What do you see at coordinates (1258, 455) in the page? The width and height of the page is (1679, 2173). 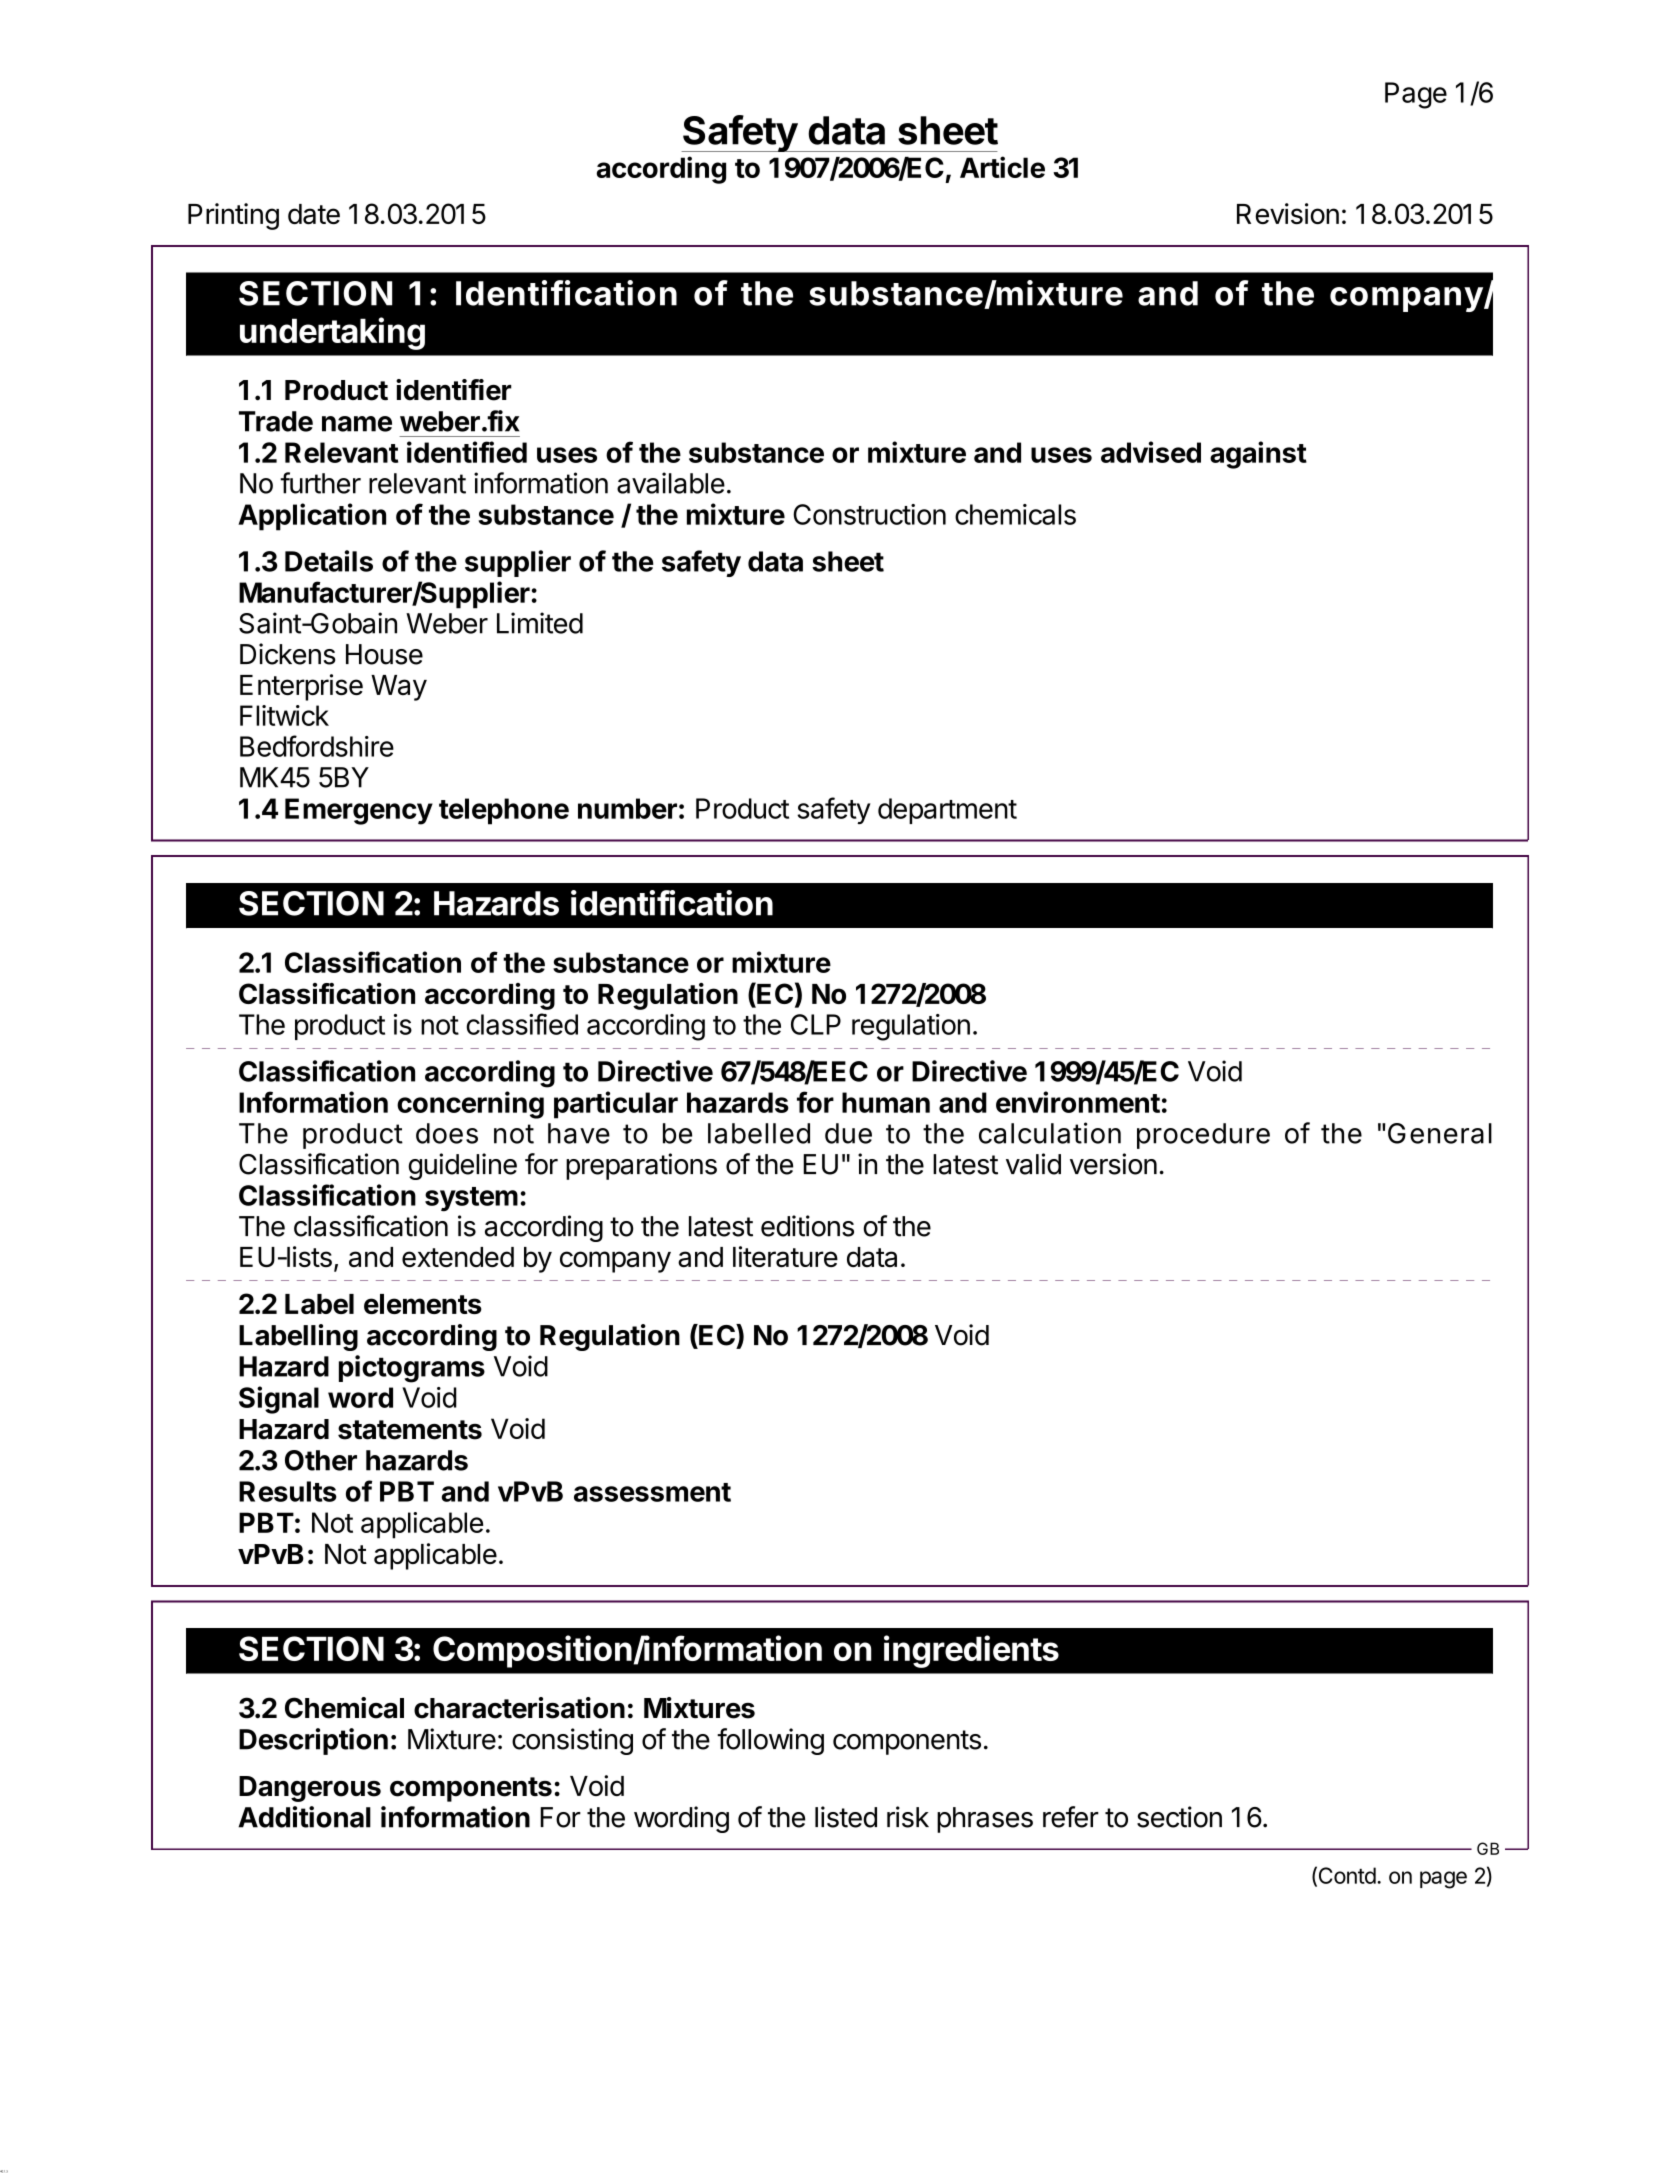 I see `against` at bounding box center [1258, 455].
